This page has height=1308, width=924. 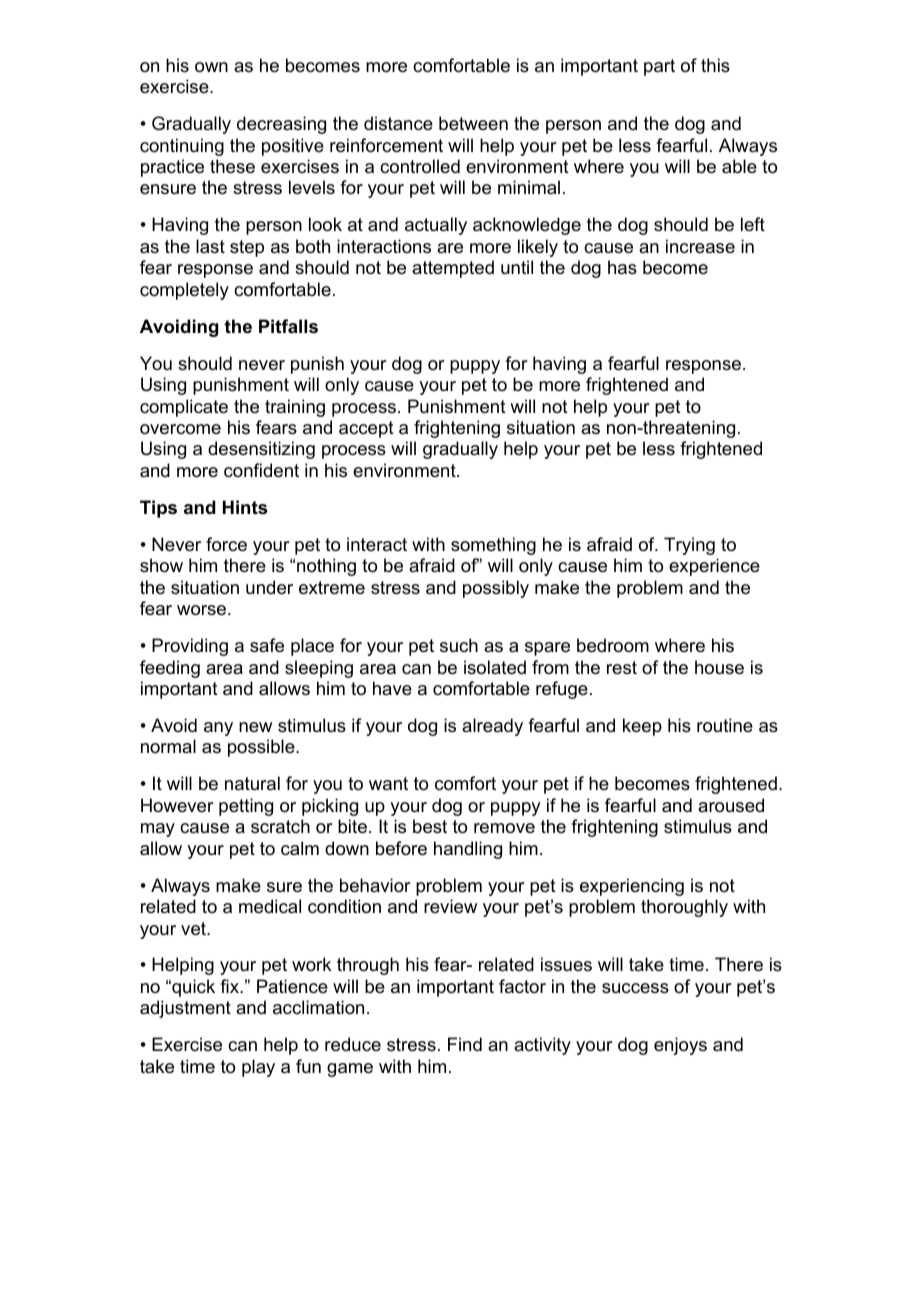 What do you see at coordinates (218, 729) in the page?
I see `any` at bounding box center [218, 729].
